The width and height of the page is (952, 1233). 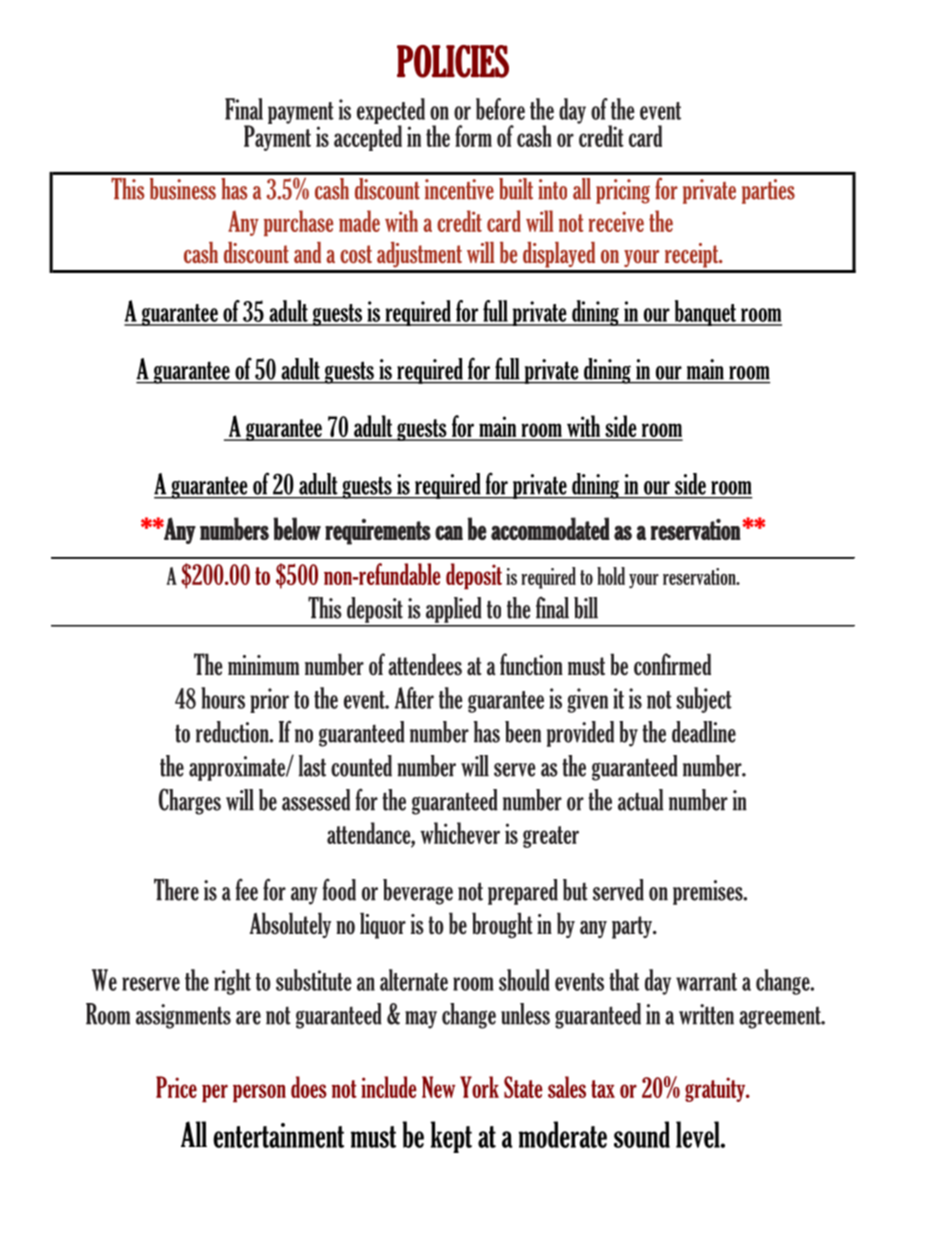 What do you see at coordinates (263, 665) in the page?
I see `minimum` at bounding box center [263, 665].
